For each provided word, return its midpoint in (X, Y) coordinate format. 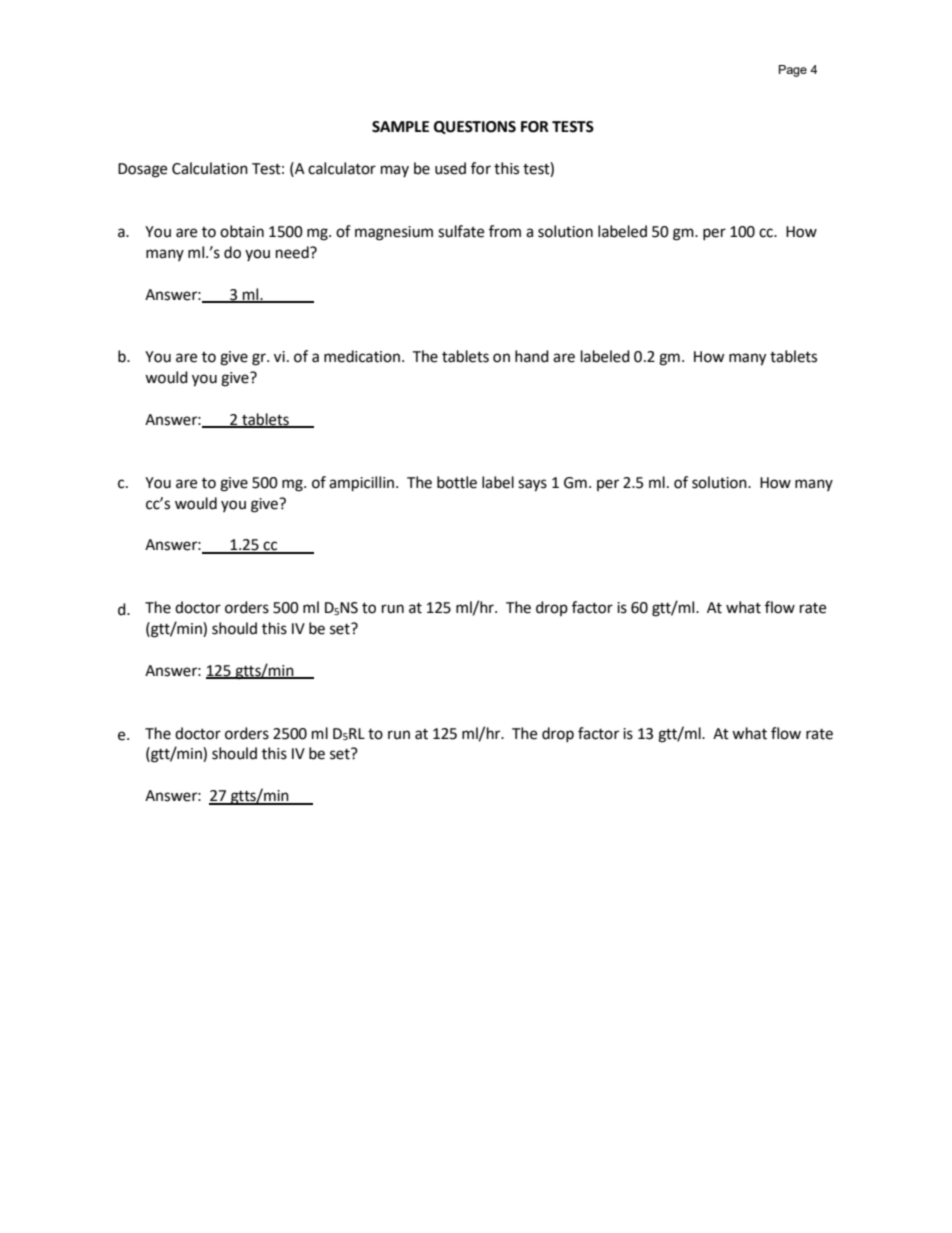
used (450, 168)
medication (362, 356)
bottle (457, 482)
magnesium (394, 233)
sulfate (461, 231)
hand (532, 356)
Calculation (210, 168)
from (505, 231)
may (395, 171)
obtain (242, 231)
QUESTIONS (475, 127)
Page (793, 71)
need (293, 252)
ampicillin (361, 484)
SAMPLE (400, 127)
